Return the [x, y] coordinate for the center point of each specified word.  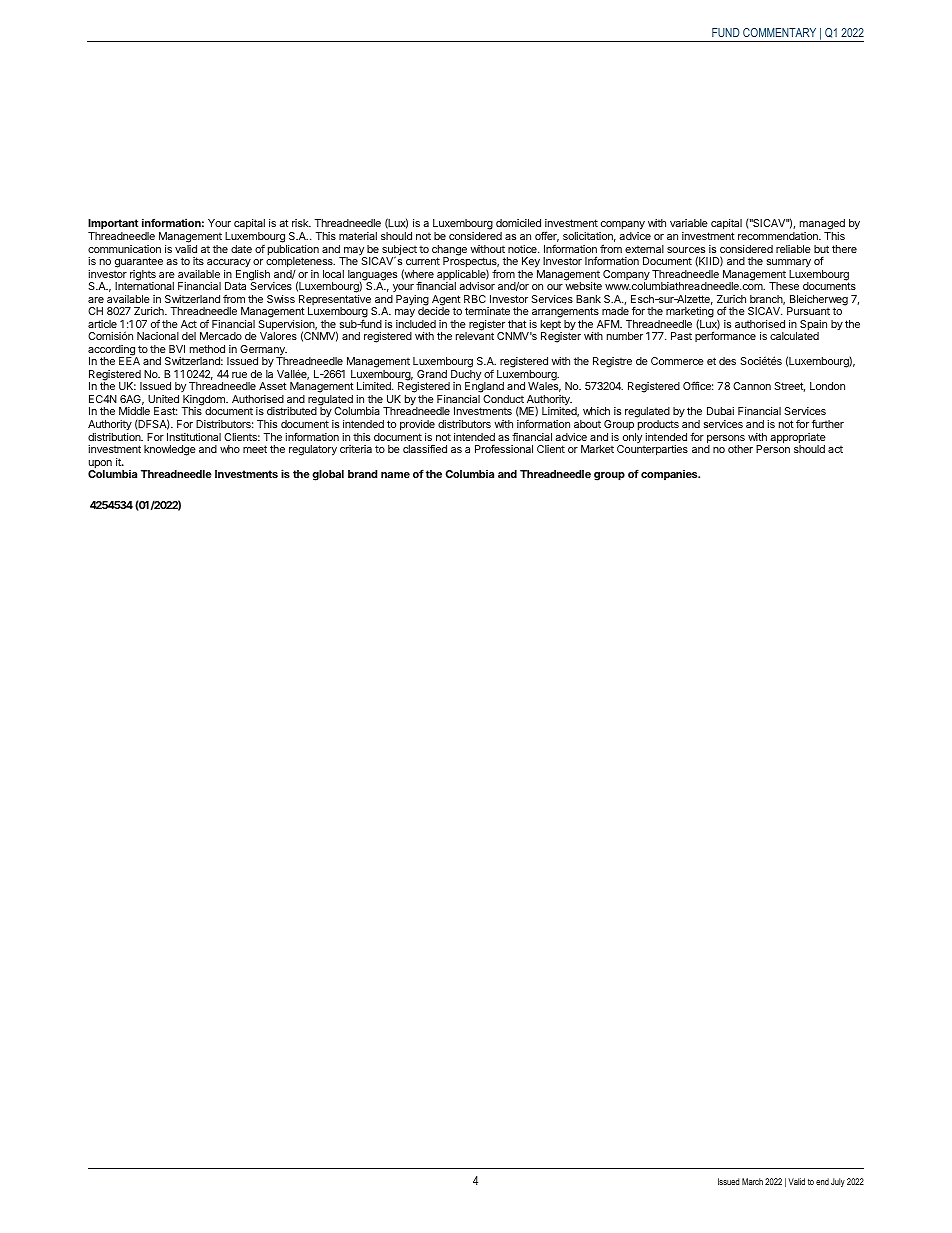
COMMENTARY [779, 32]
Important [113, 226]
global [328, 475]
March [752, 1181]
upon [100, 465]
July [838, 1182]
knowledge [170, 450]
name [395, 475]
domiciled [518, 223]
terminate [487, 311]
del [189, 336]
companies [670, 475]
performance [725, 336]
